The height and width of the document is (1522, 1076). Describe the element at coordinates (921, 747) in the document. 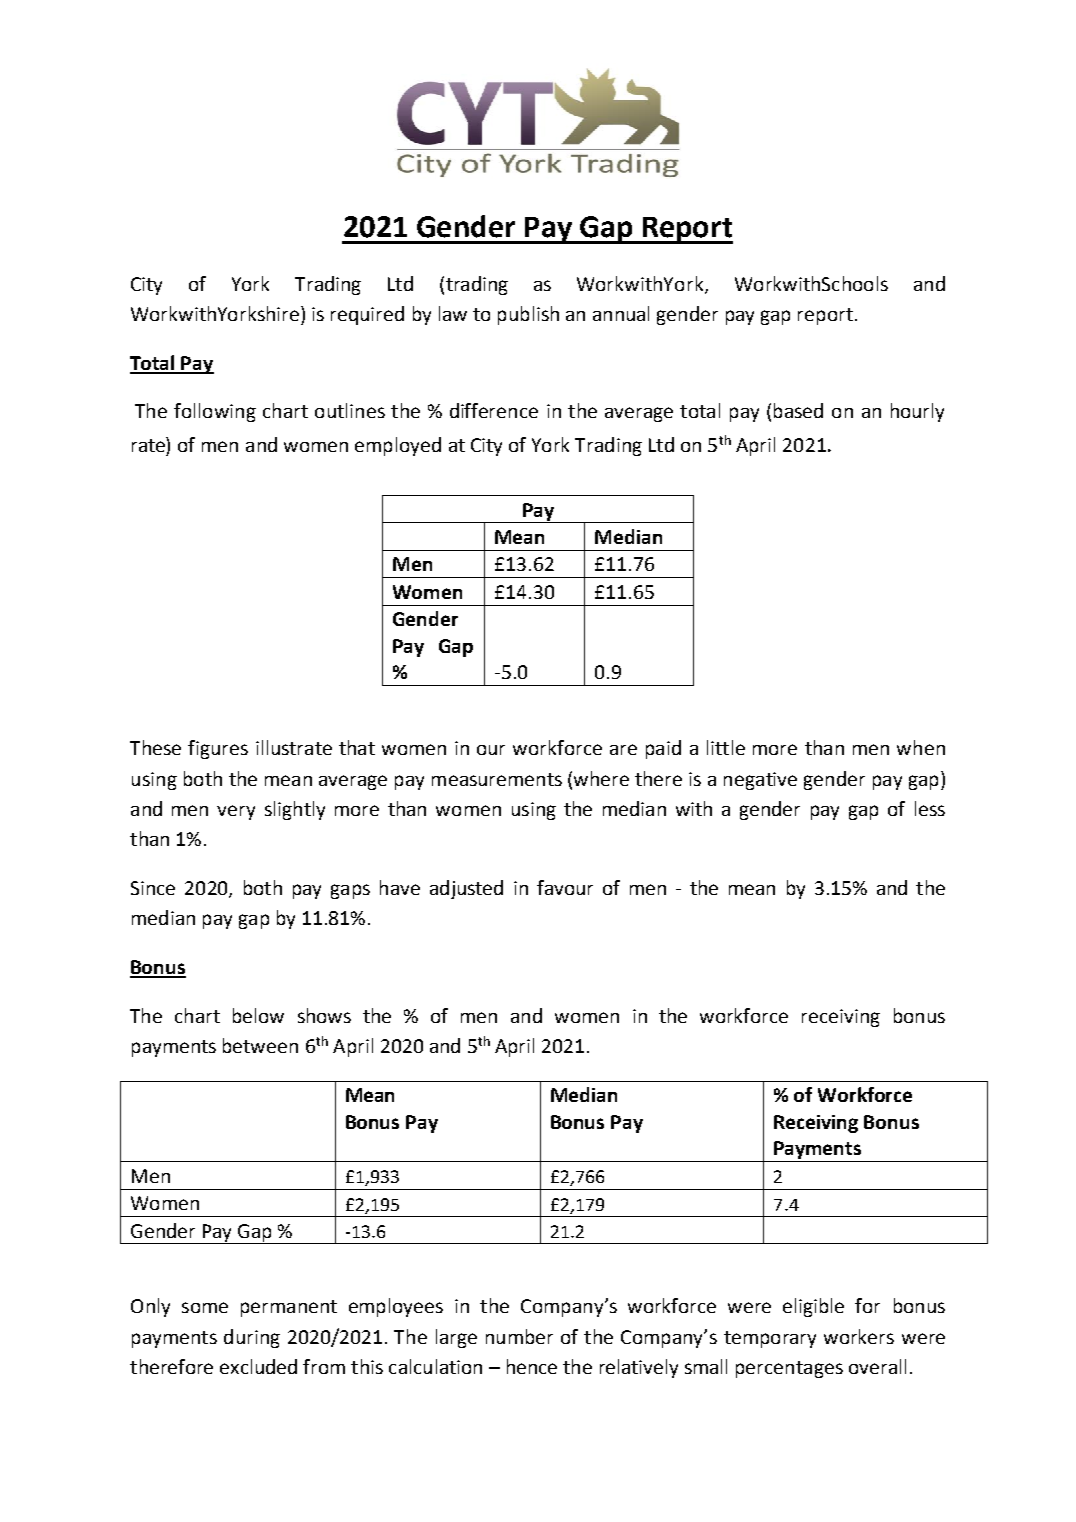

I see `when` at that location.
